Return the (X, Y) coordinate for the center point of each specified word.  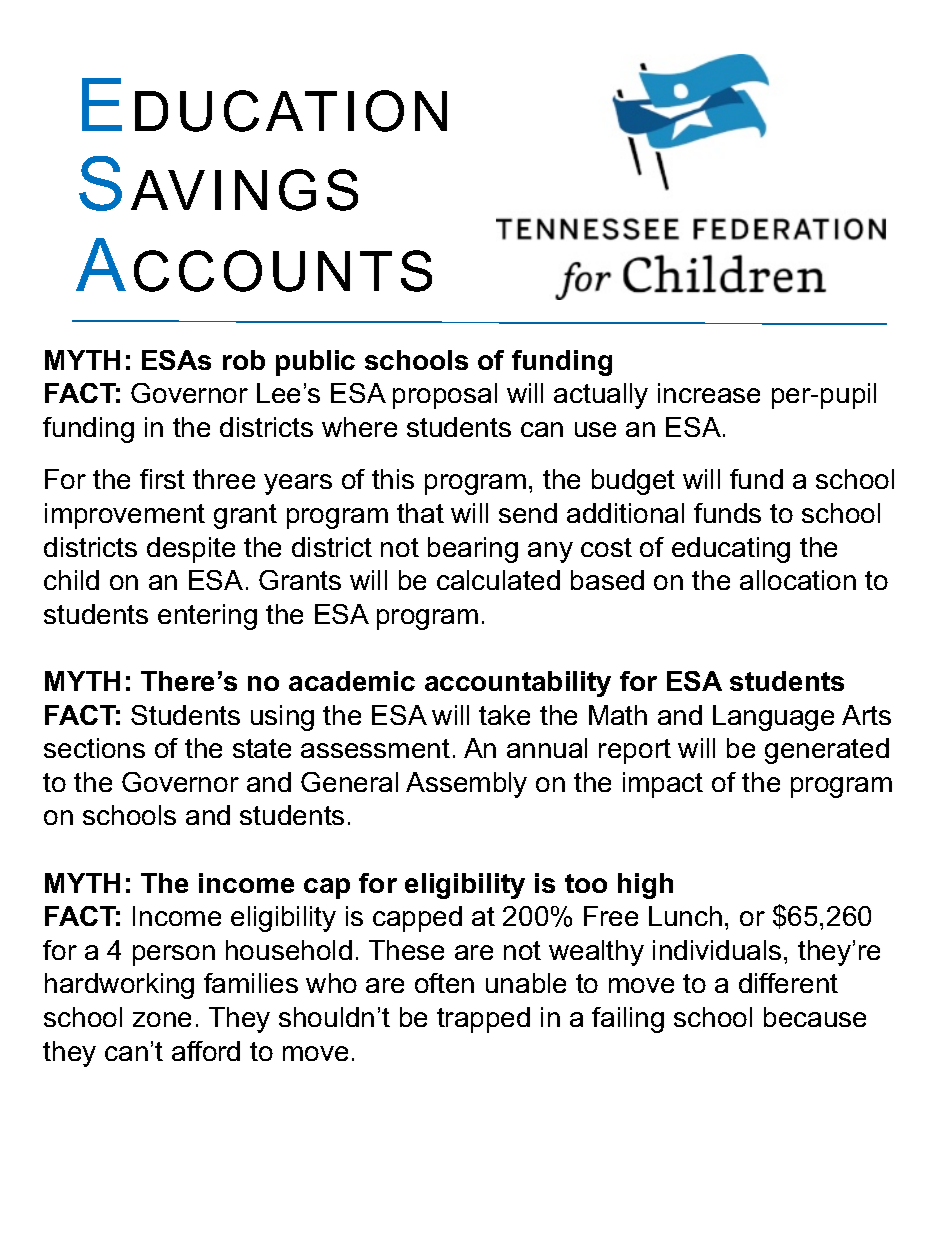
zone (162, 1019)
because (815, 1017)
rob (244, 360)
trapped (483, 1020)
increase (709, 393)
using (282, 718)
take (504, 715)
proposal (445, 396)
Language (773, 718)
